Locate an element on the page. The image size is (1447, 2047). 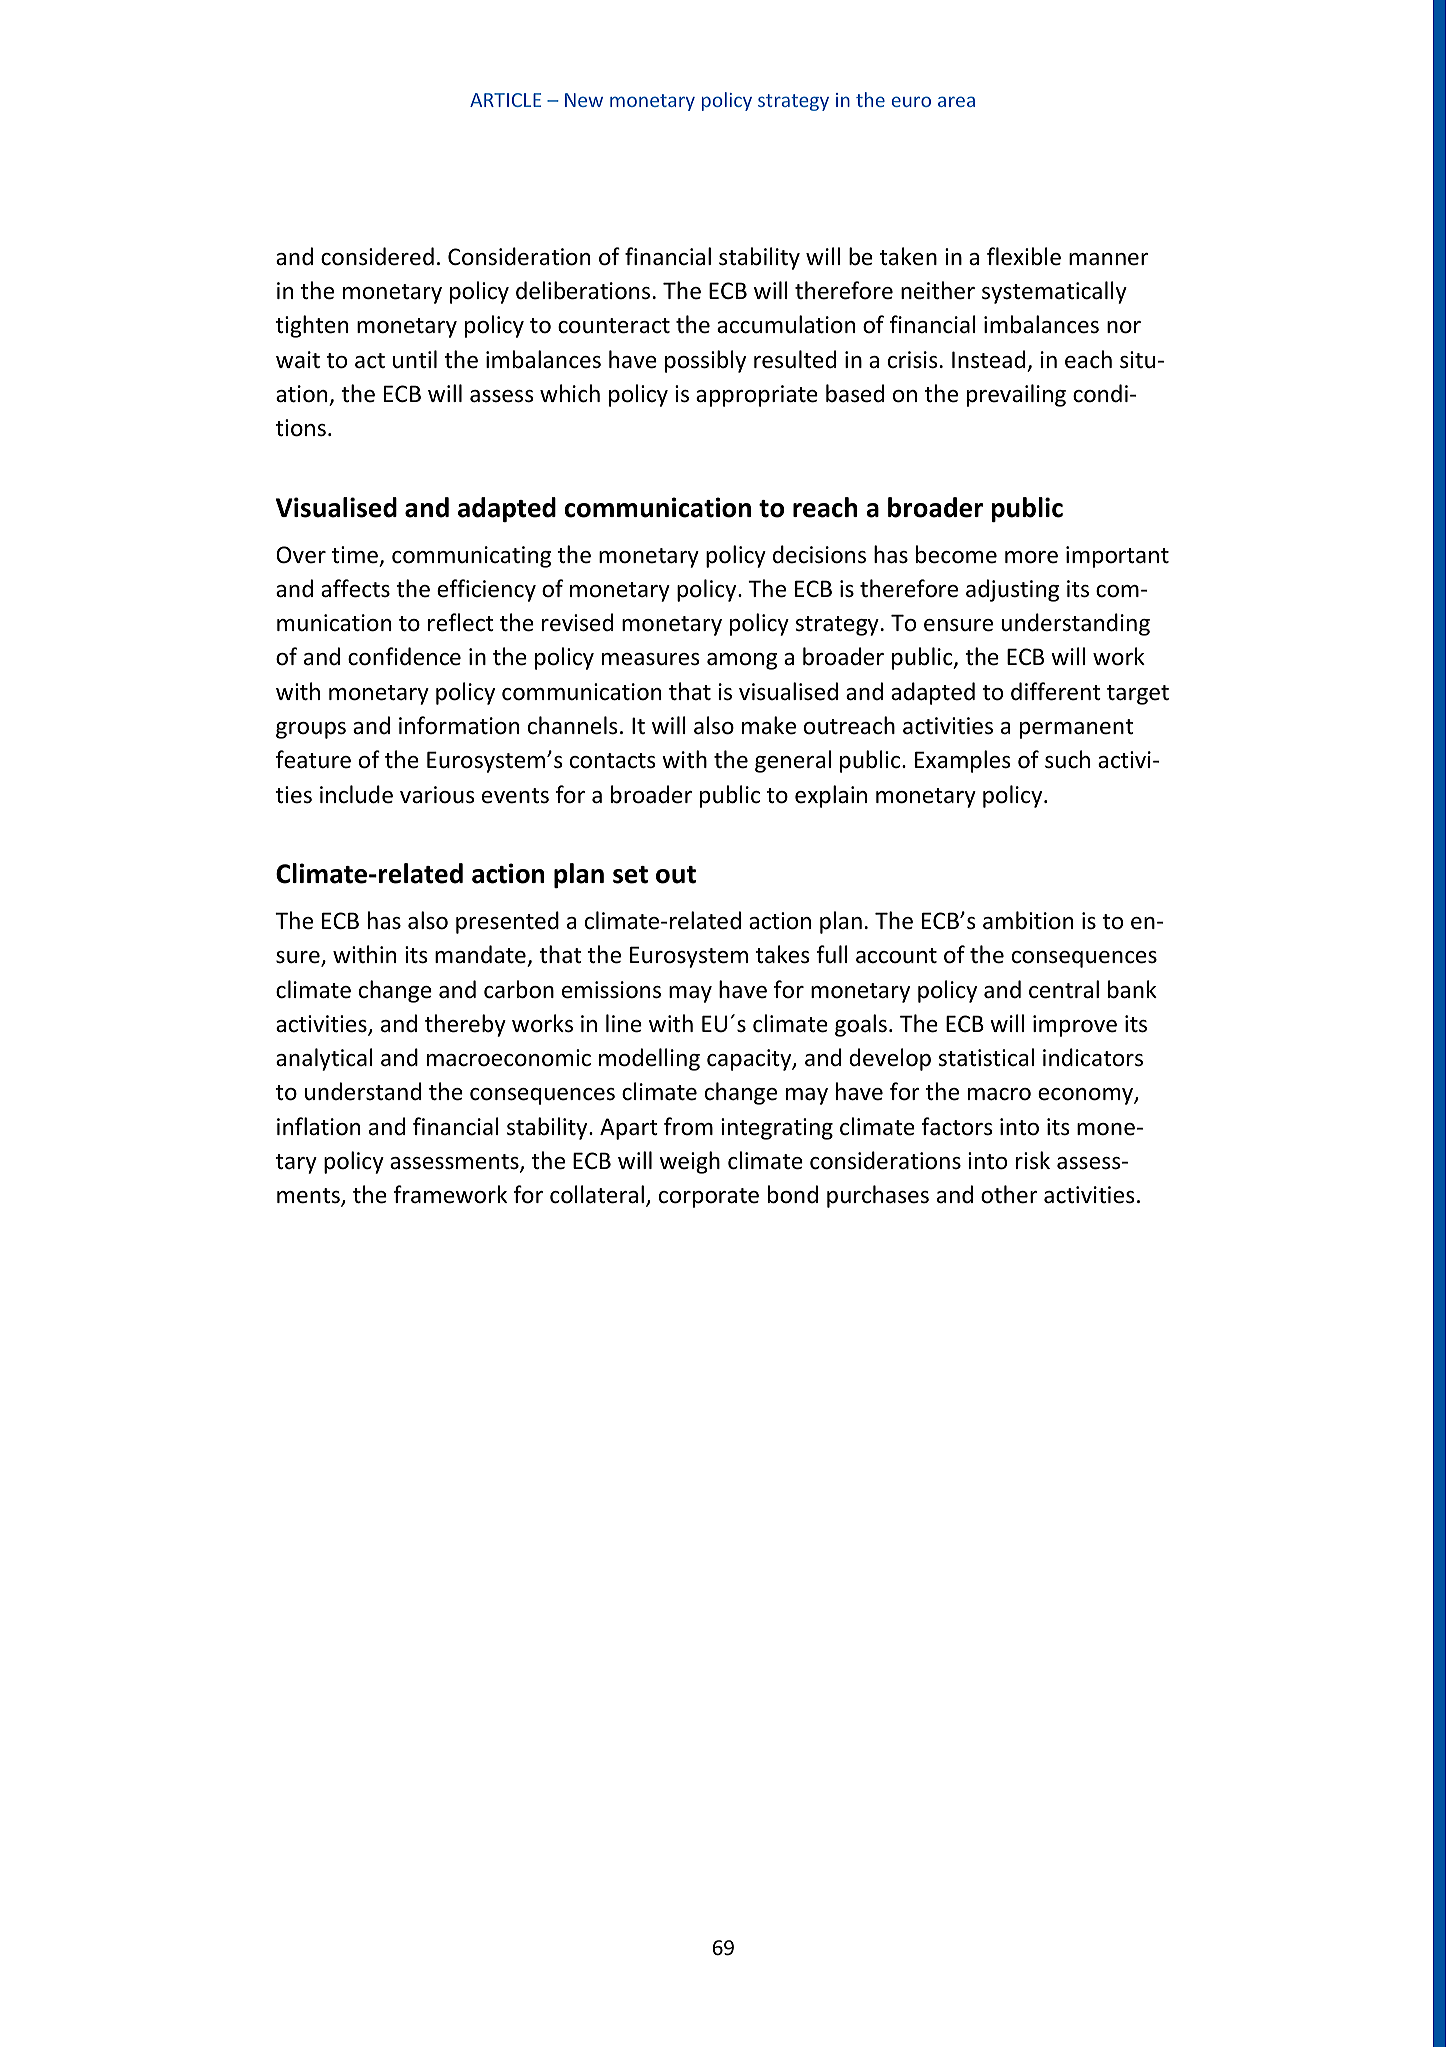
New is located at coordinates (584, 100).
